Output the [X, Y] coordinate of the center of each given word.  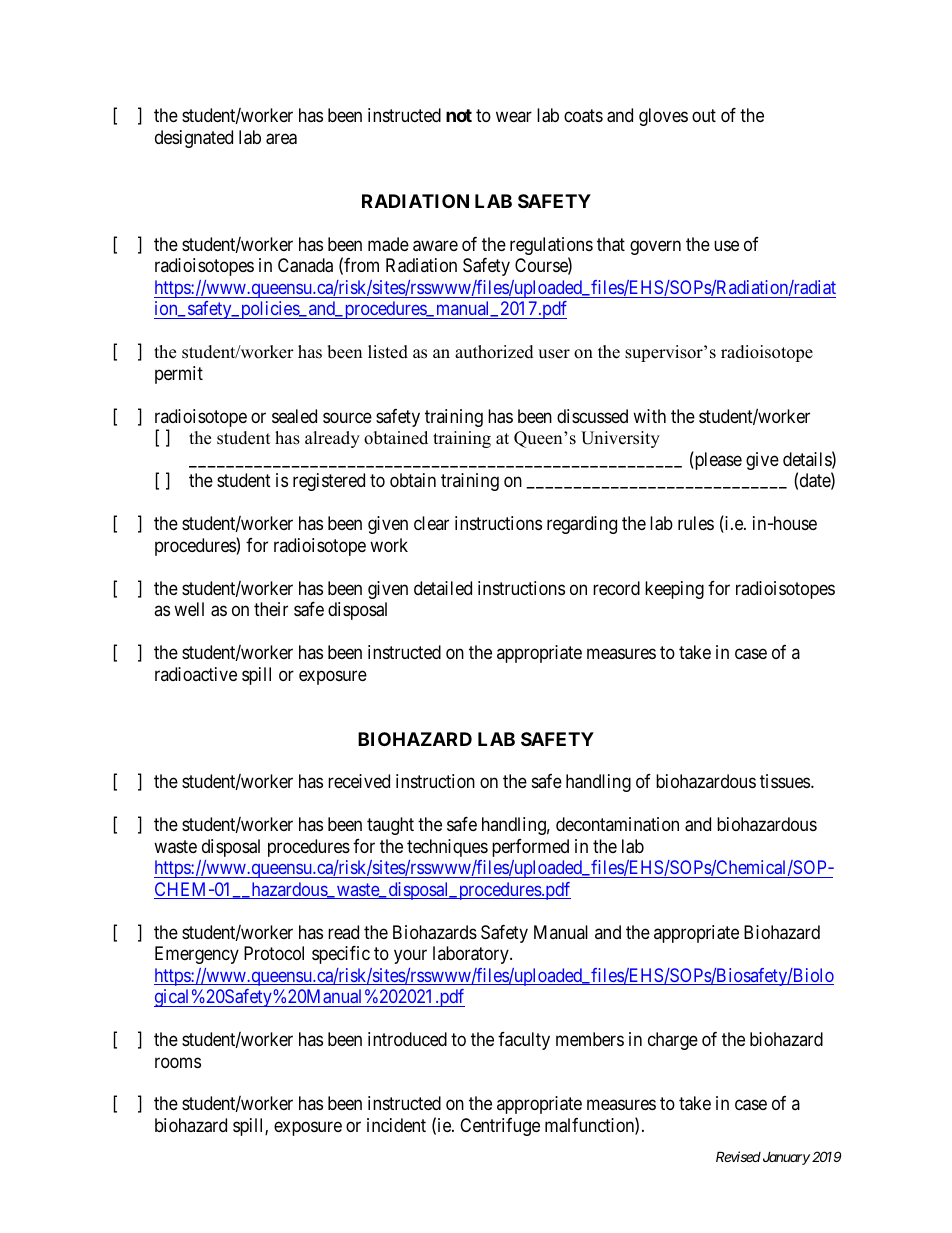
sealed [294, 416]
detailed [443, 588]
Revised [738, 1156]
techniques [447, 848]
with [649, 416]
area [281, 139]
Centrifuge [500, 1127]
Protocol [274, 953]
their [271, 609]
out [704, 115]
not [459, 115]
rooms [178, 1062]
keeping [674, 590]
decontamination [617, 824]
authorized [494, 352]
